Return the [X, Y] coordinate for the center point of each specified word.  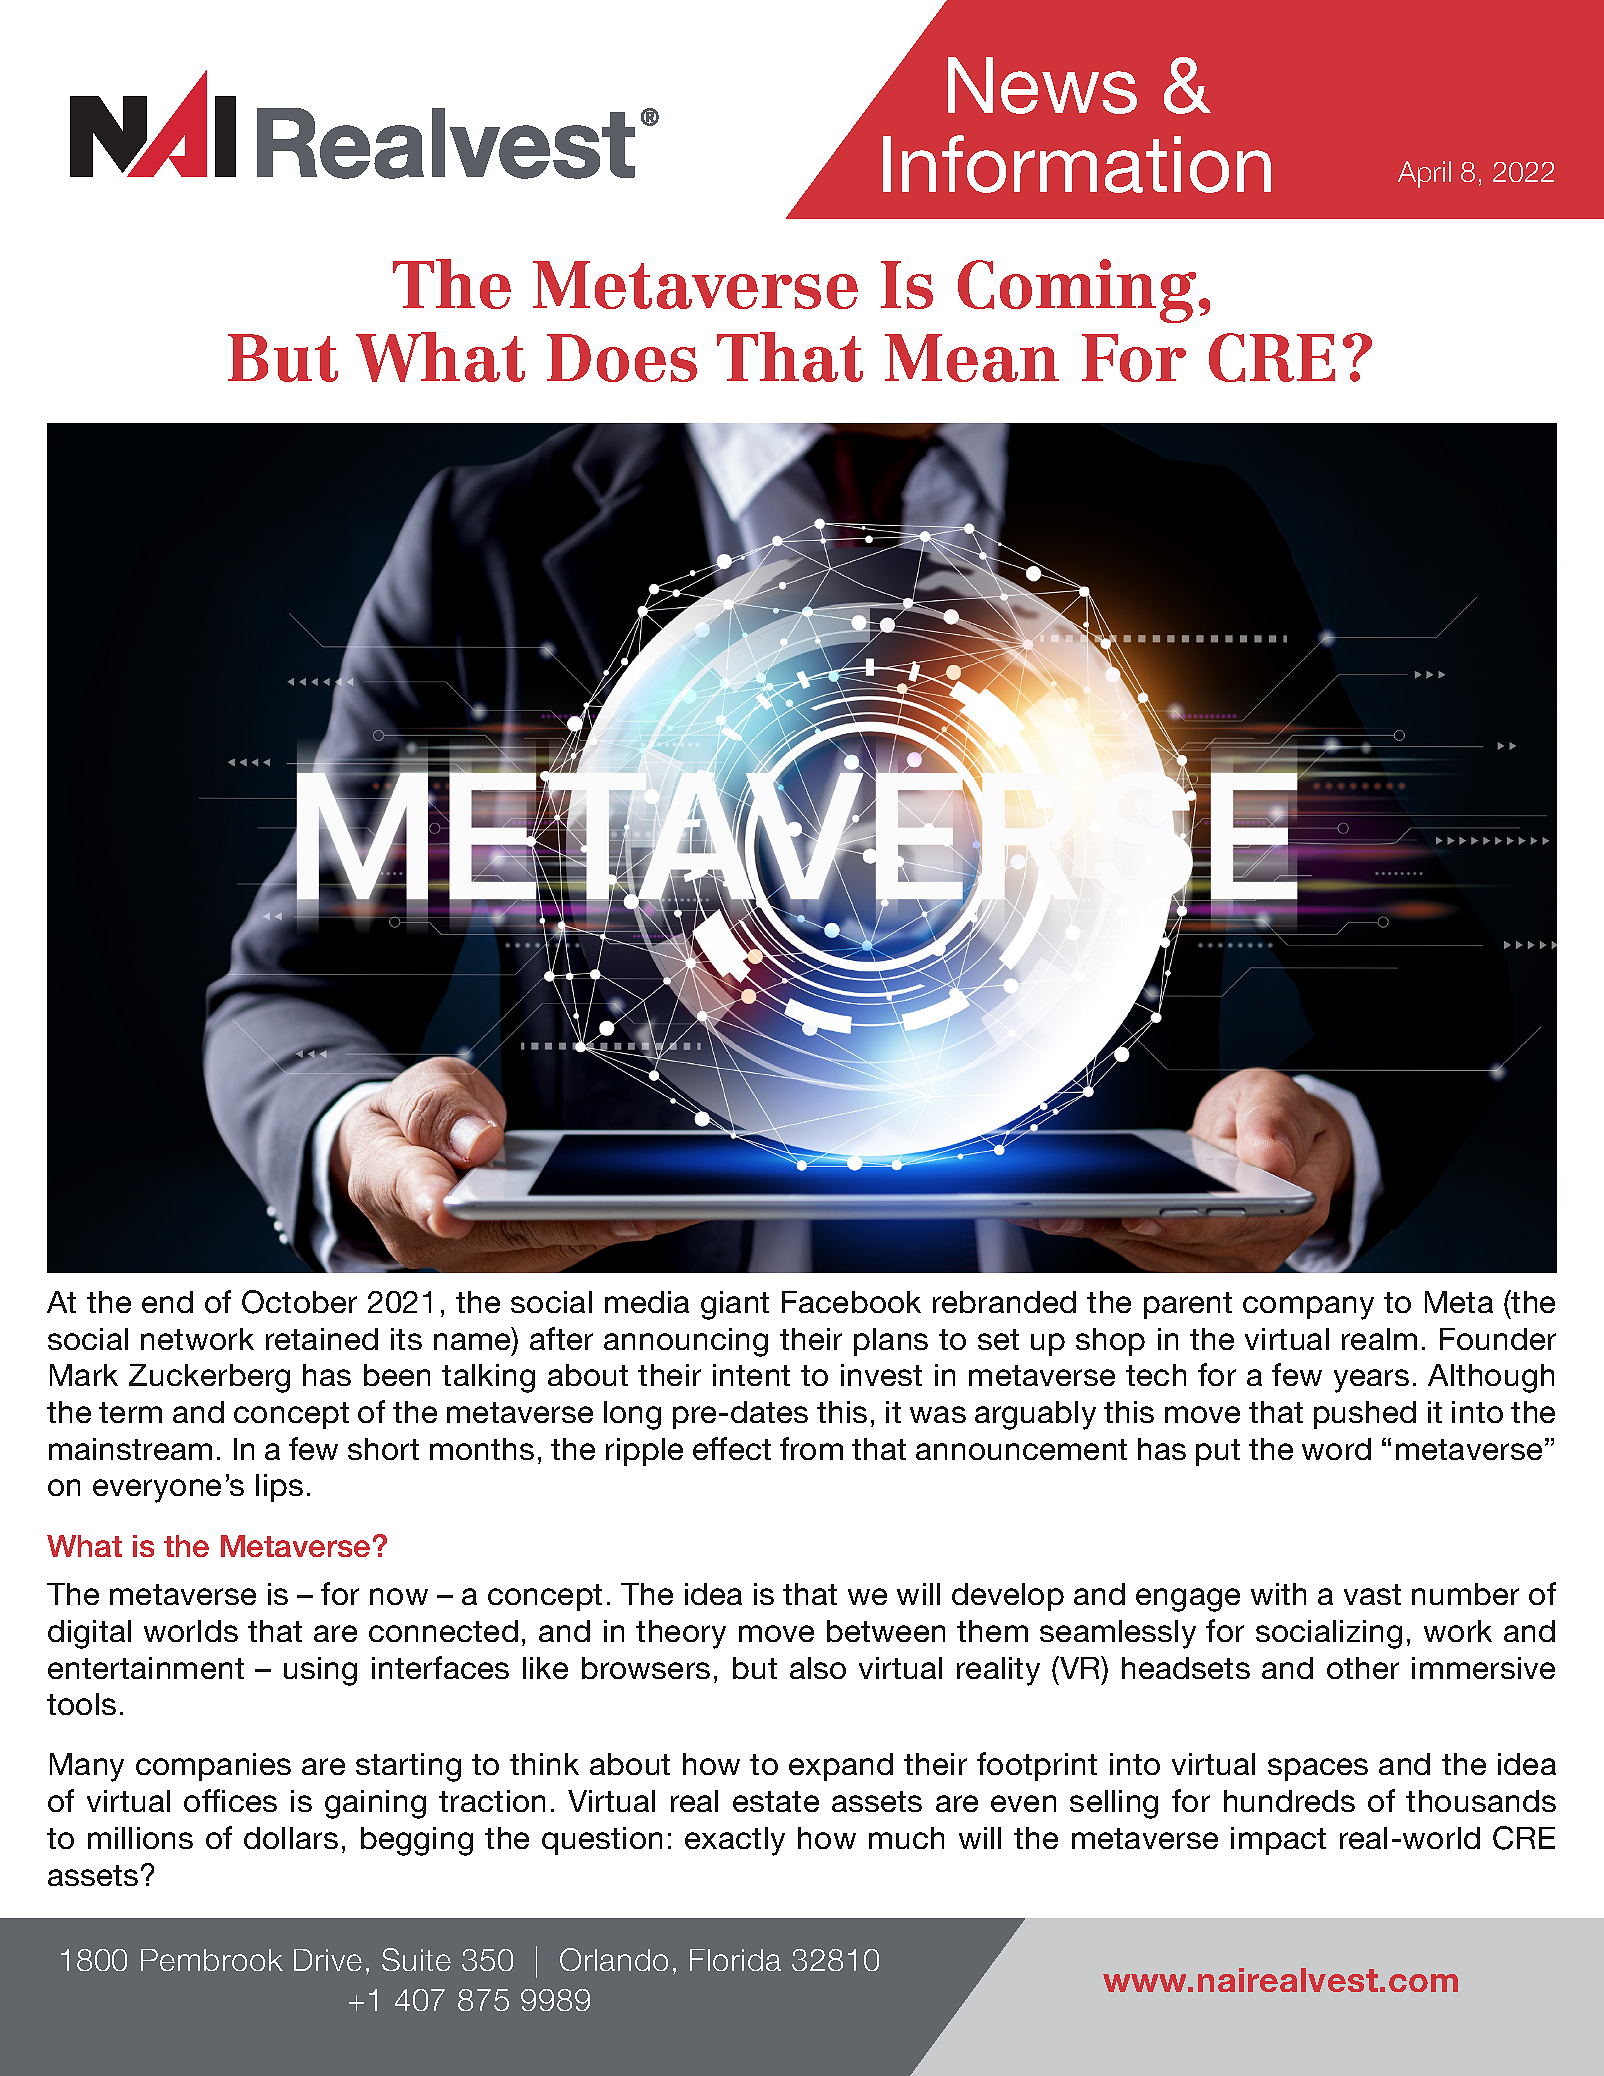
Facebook [851, 1302]
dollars [291, 1838]
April [1424, 174]
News [1042, 85]
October [299, 1302]
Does [622, 358]
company [1308, 1308]
